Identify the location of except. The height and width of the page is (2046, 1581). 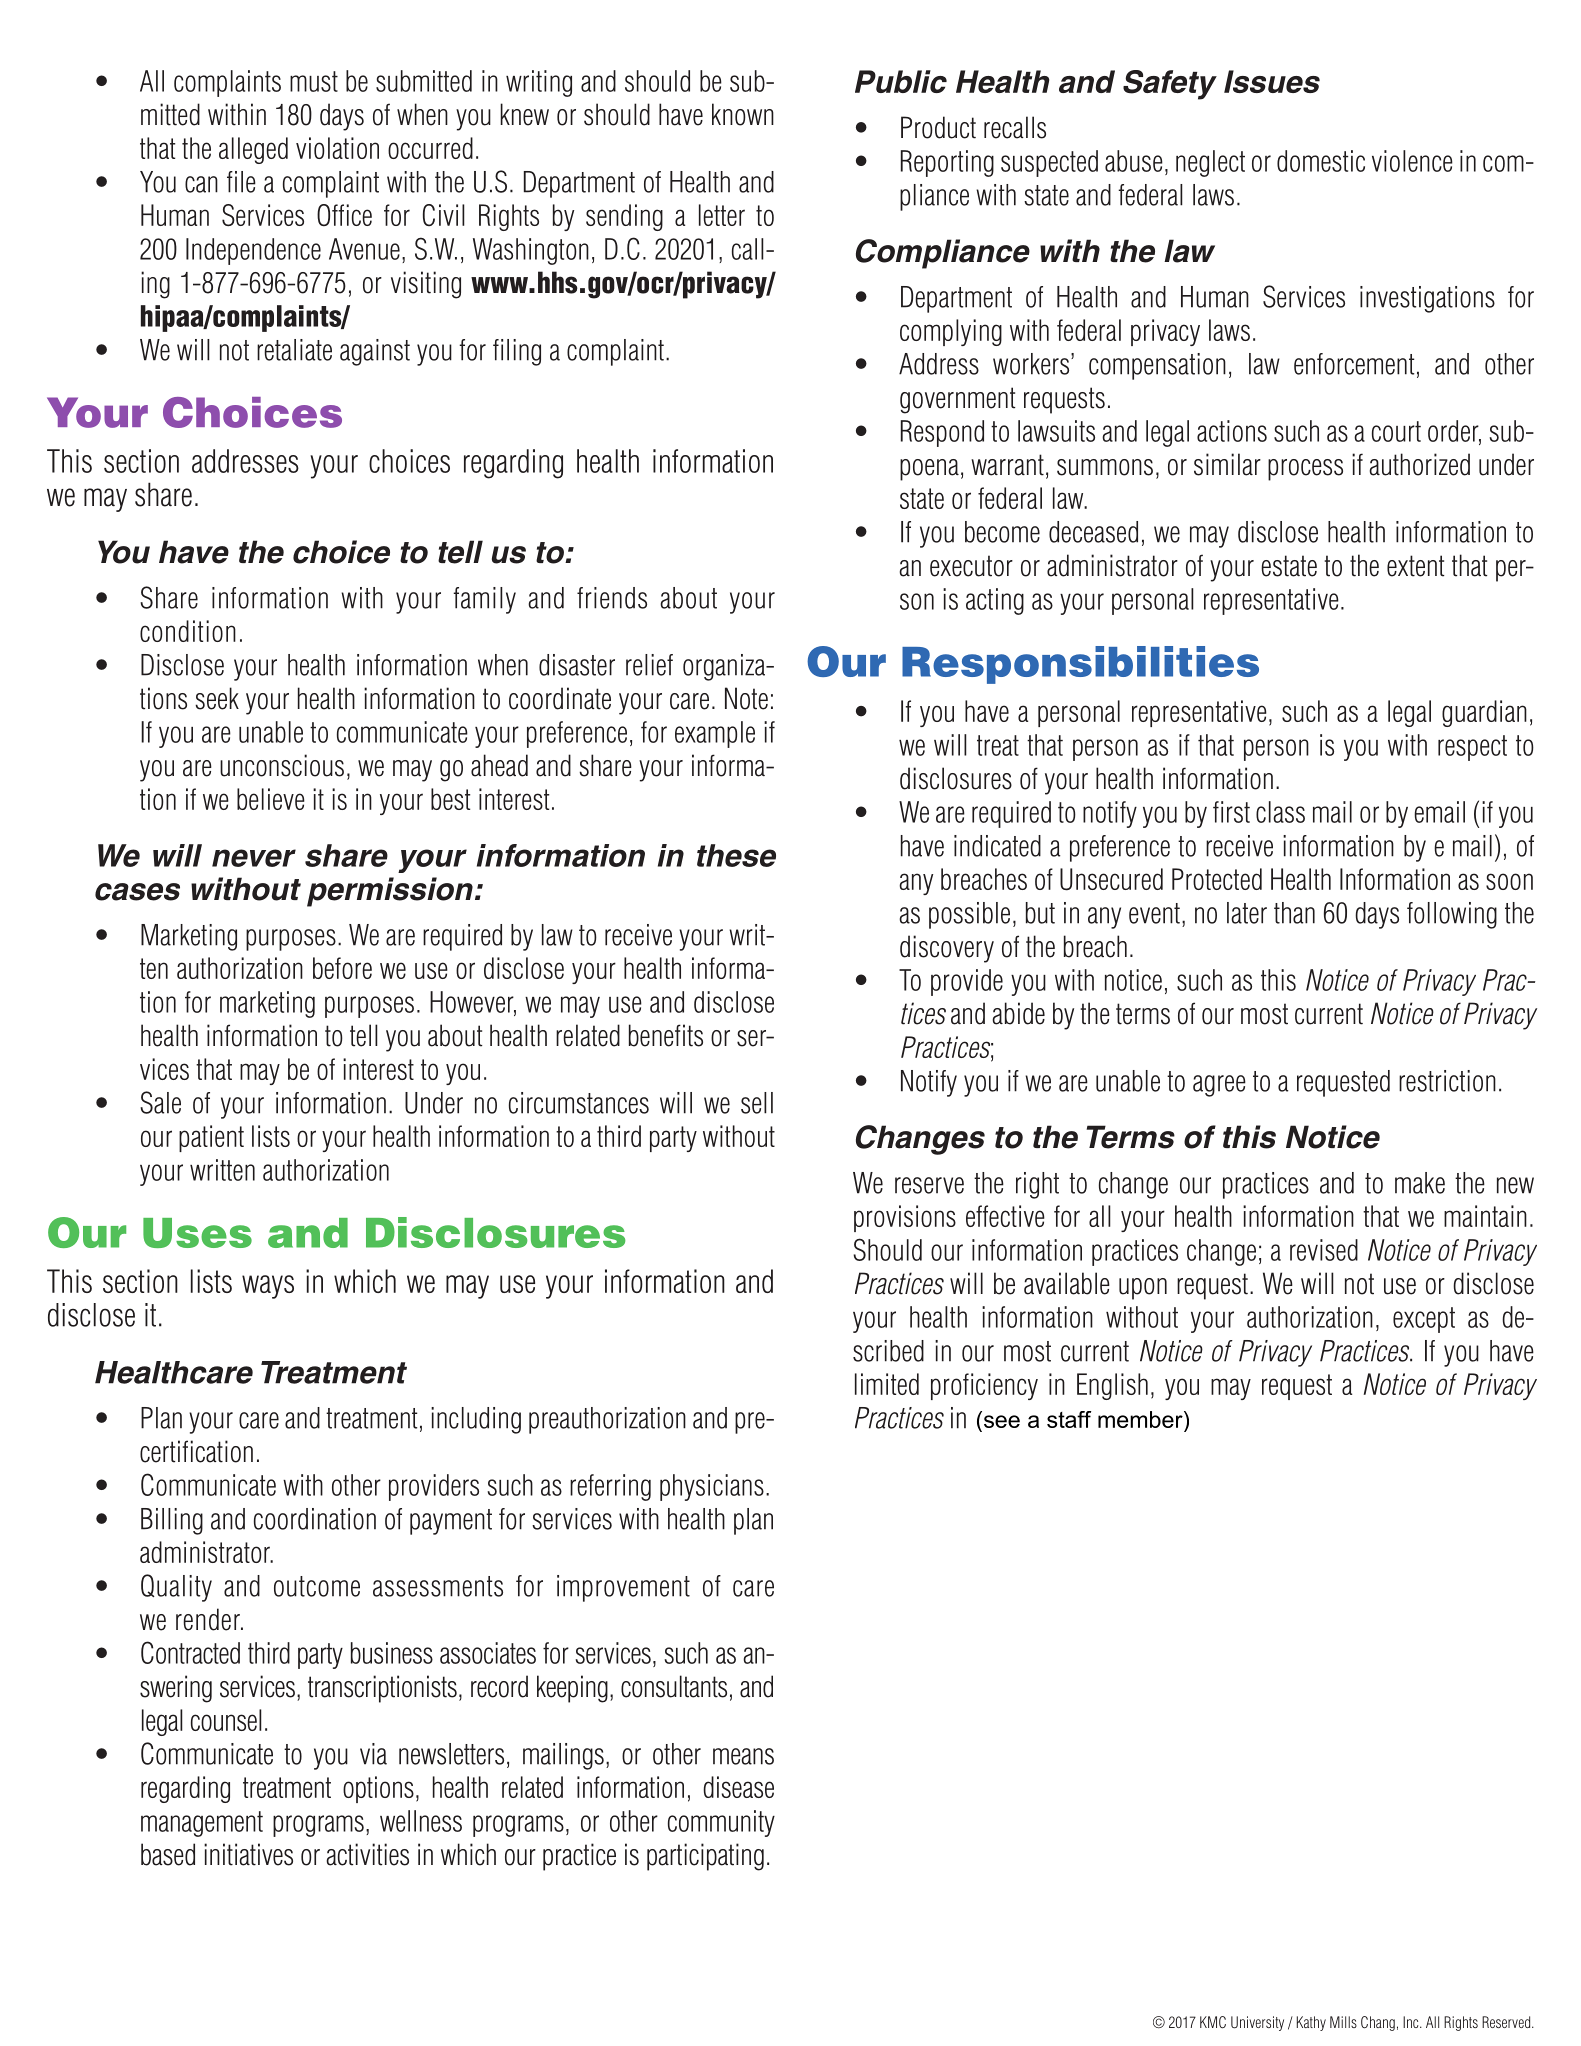
(1424, 1320).
